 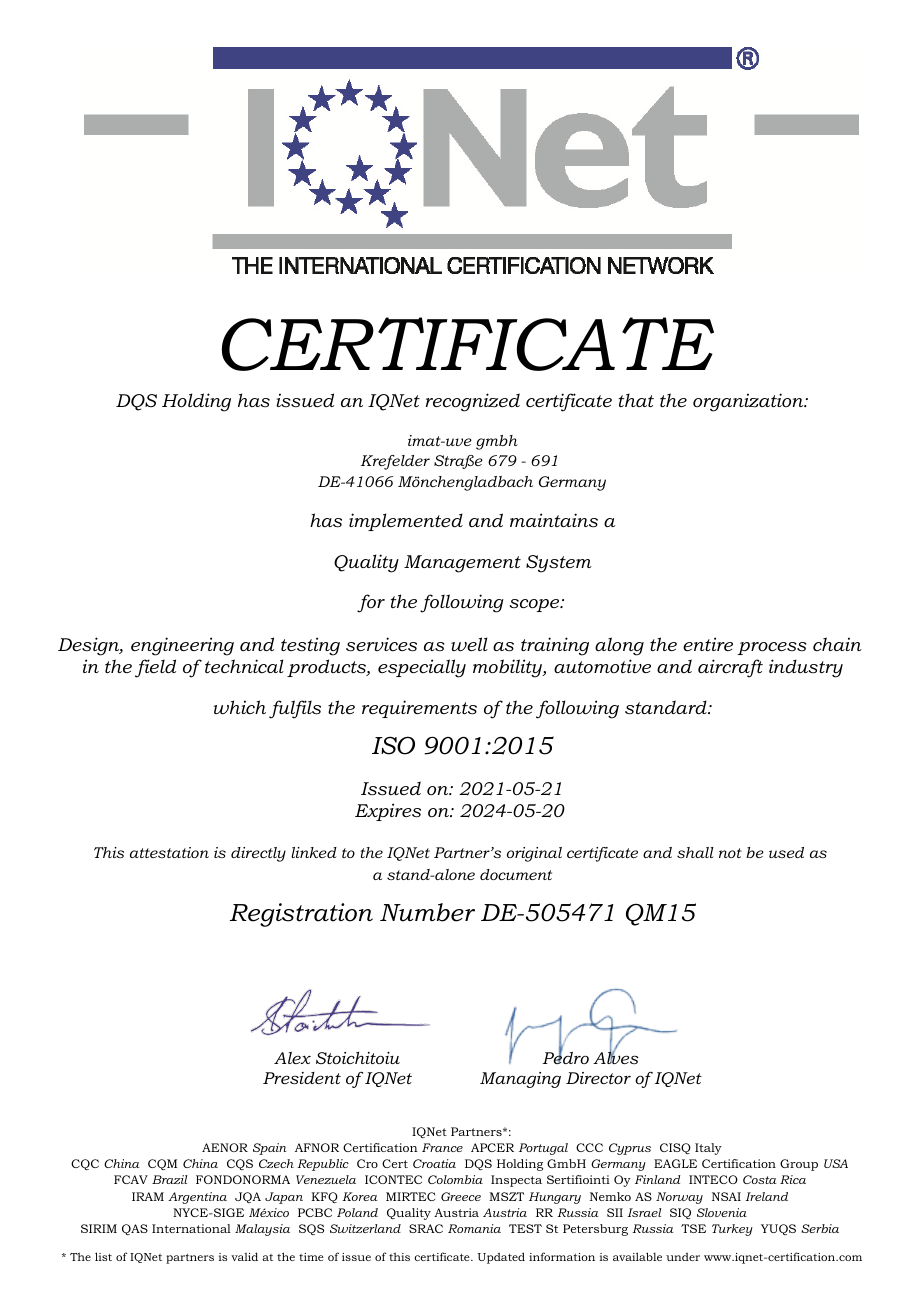 I want to click on organization, so click(x=749, y=402).
